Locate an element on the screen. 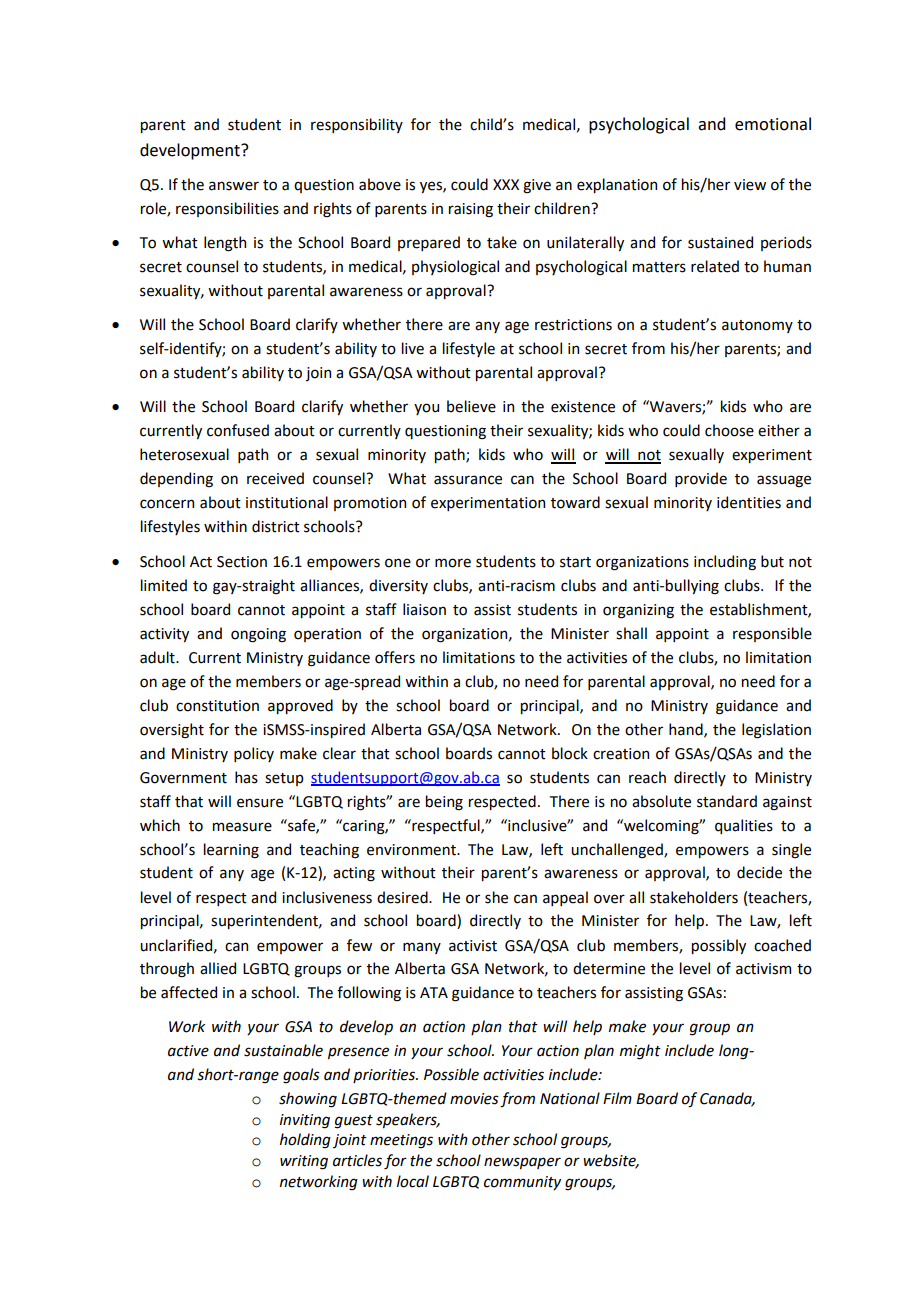  responsible is located at coordinates (772, 634).
